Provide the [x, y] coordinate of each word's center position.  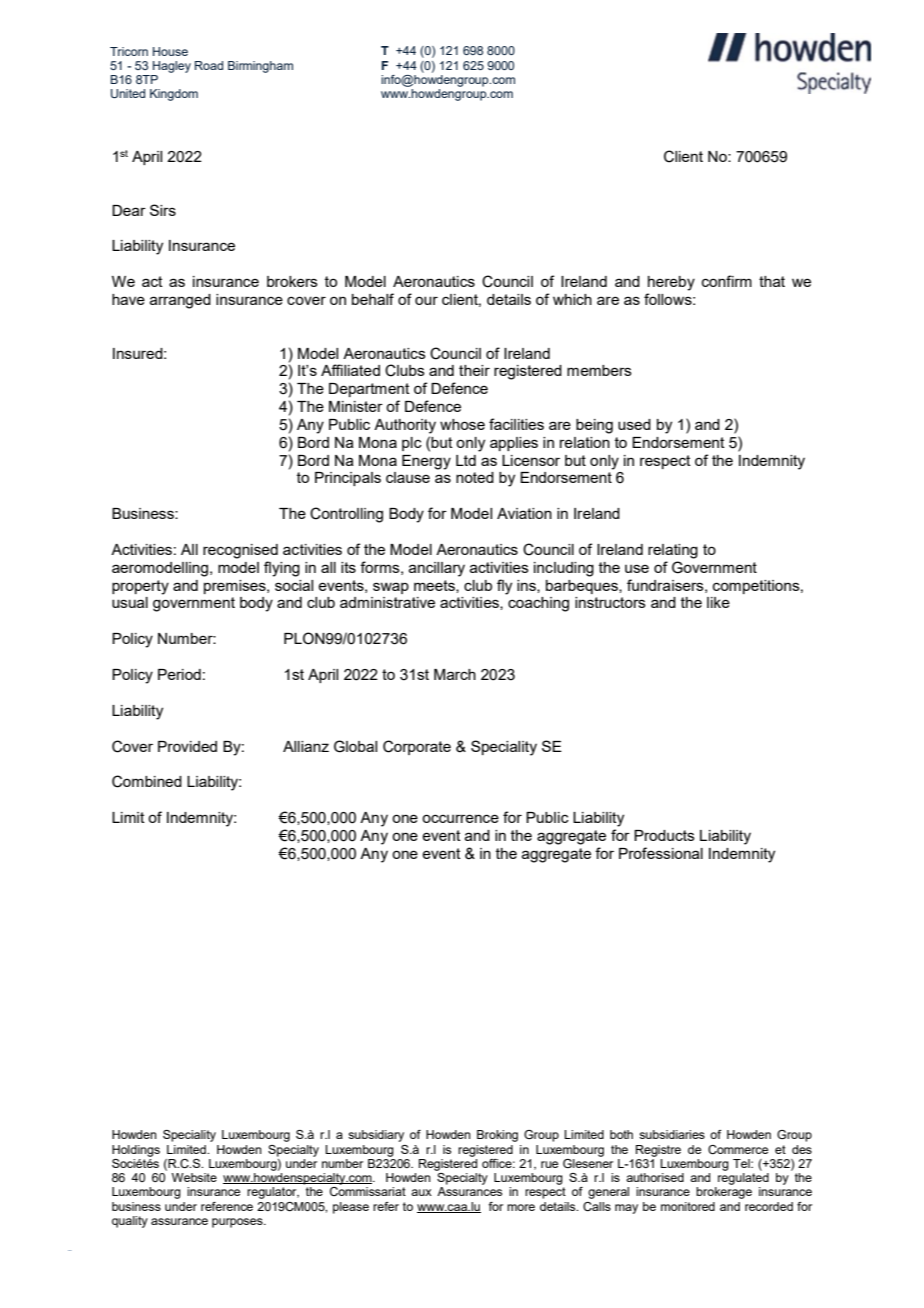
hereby [671, 283]
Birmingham [260, 67]
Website [194, 1177]
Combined [147, 781]
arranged [180, 301]
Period [179, 674]
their [474, 370]
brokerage [724, 1193]
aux [421, 1192]
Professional [661, 853]
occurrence [460, 818]
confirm [727, 281]
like [718, 602]
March [455, 674]
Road [209, 65]
